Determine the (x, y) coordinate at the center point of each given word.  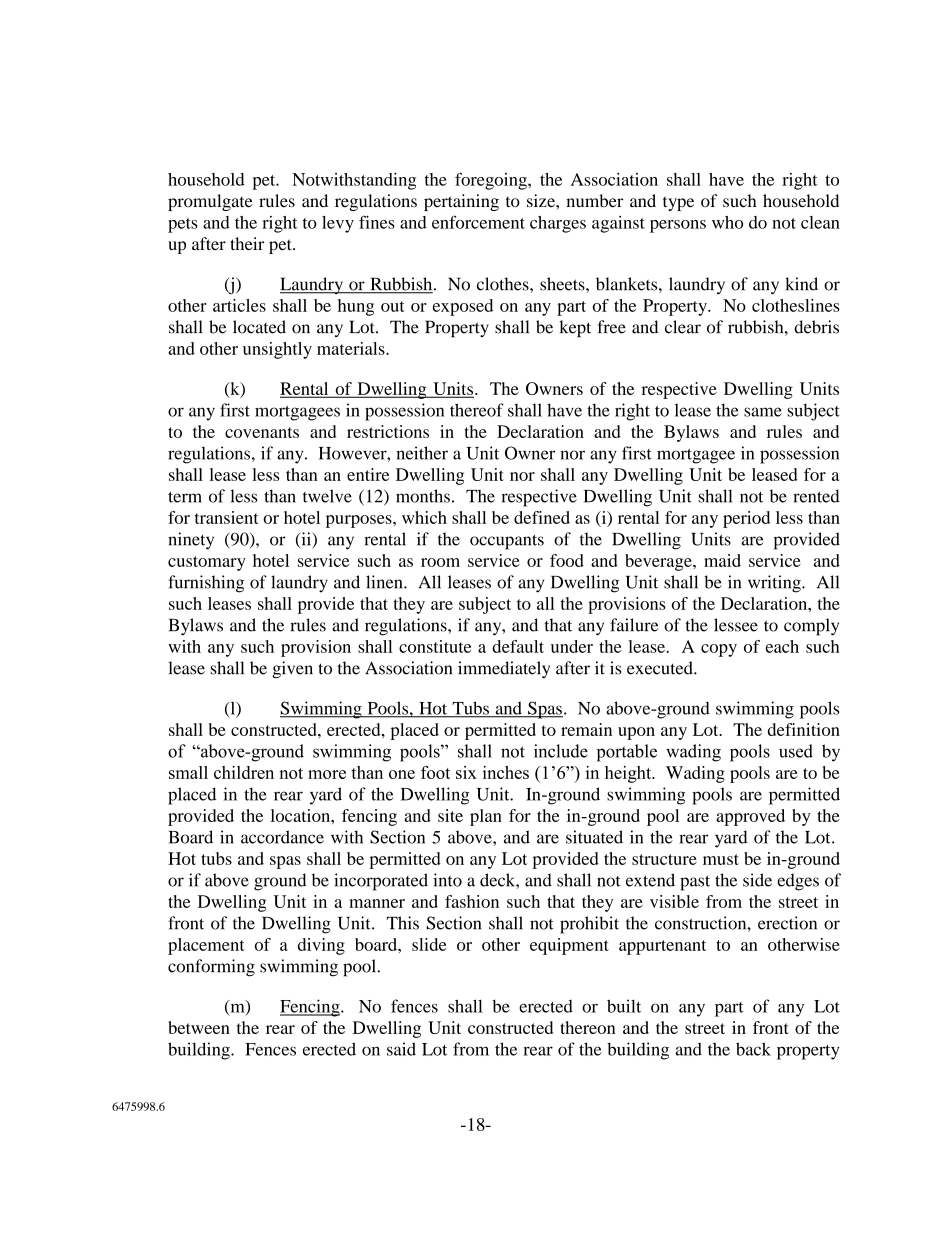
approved (750, 817)
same (763, 412)
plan (486, 817)
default (518, 646)
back (753, 1049)
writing (775, 584)
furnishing (206, 584)
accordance (282, 837)
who (727, 222)
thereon (587, 1027)
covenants (262, 432)
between (199, 1027)
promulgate (210, 202)
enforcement (478, 222)
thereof (477, 410)
